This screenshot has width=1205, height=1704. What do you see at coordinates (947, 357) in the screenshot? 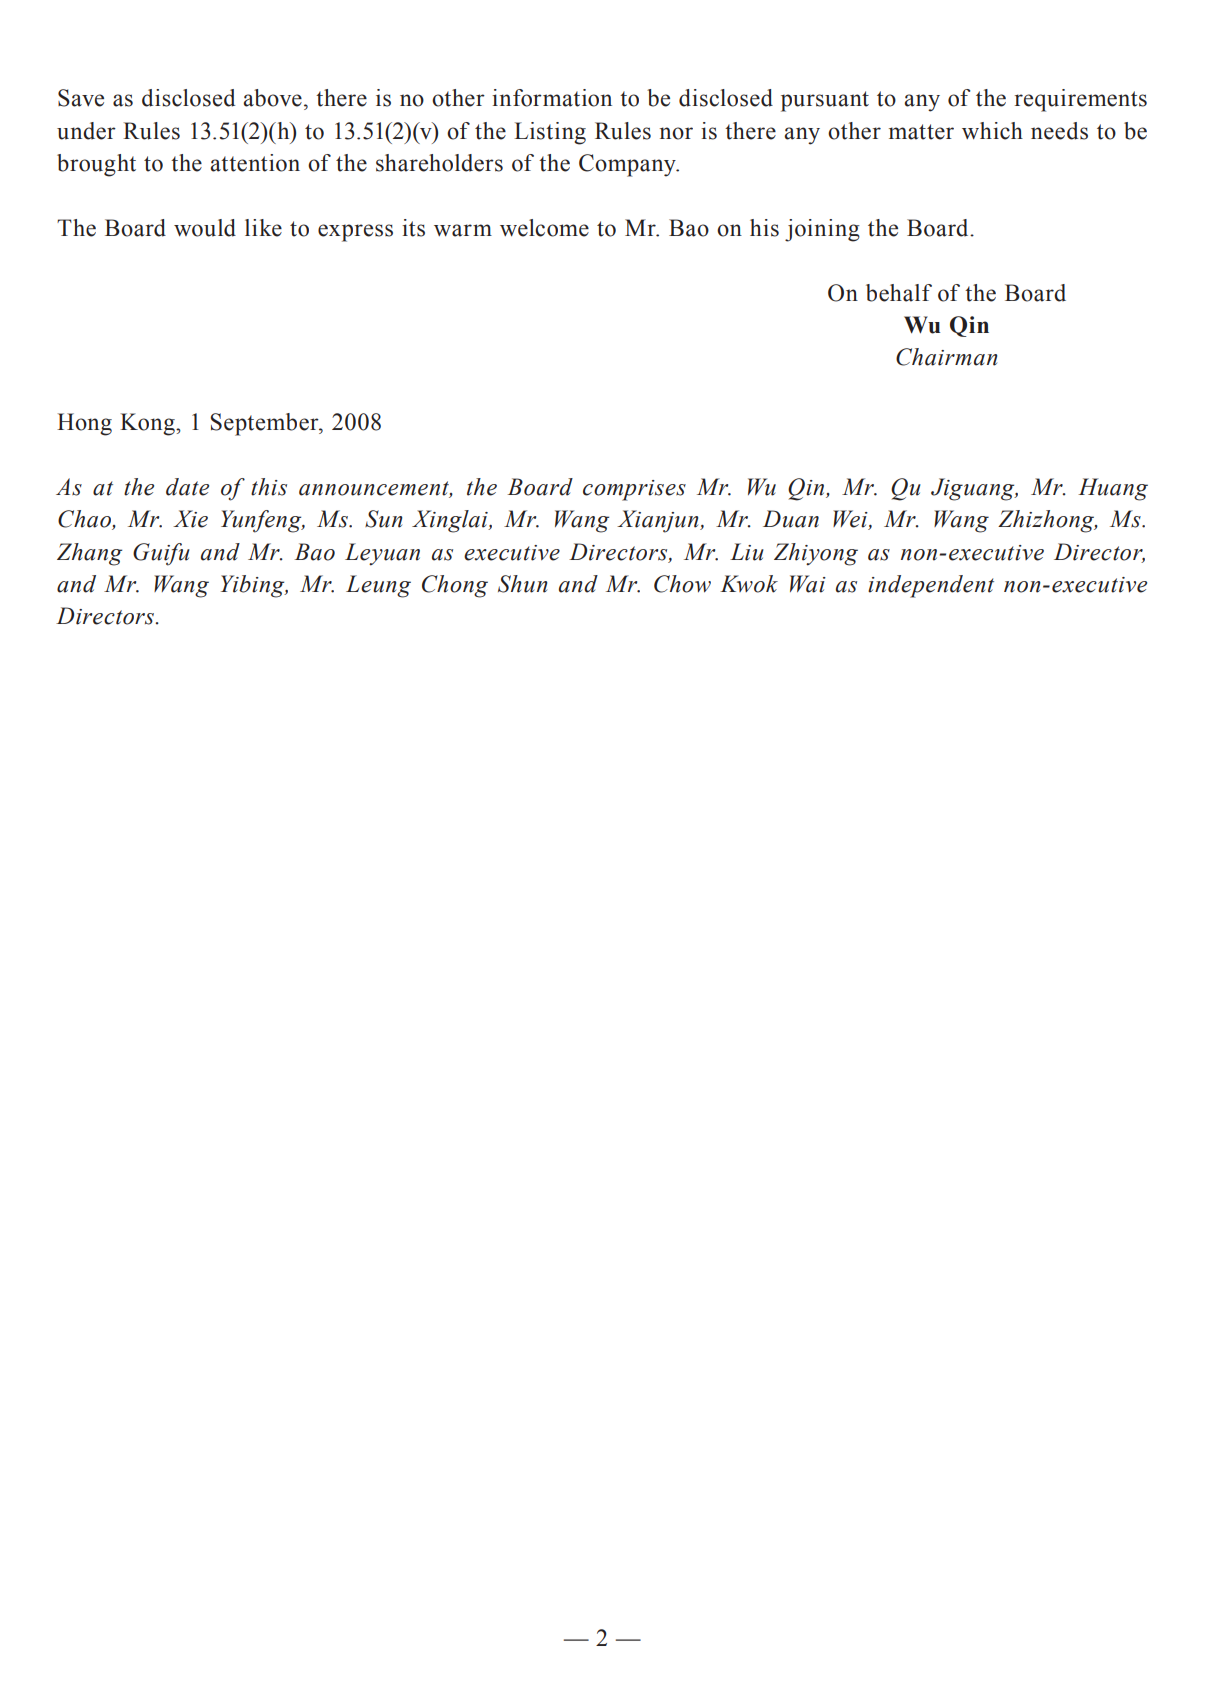
I see `Chairman` at bounding box center [947, 357].
